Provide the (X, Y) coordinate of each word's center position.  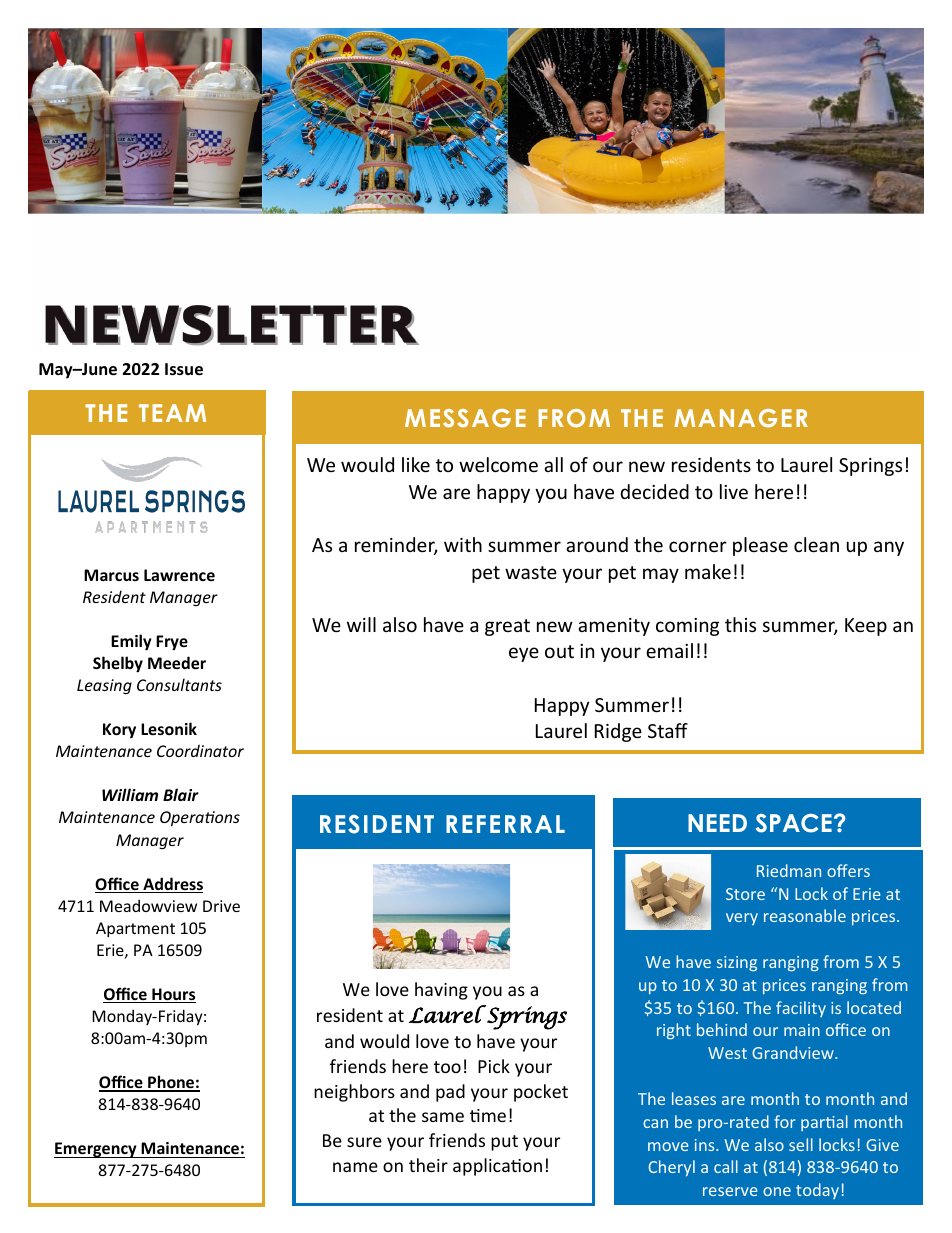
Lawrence (179, 575)
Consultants (179, 684)
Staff (668, 730)
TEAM (172, 413)
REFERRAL (505, 824)
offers (848, 870)
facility (801, 1009)
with (463, 544)
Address (172, 885)
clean (816, 544)
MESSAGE (465, 418)
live (734, 491)
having (441, 991)
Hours (173, 995)
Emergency (96, 1150)
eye (524, 654)
